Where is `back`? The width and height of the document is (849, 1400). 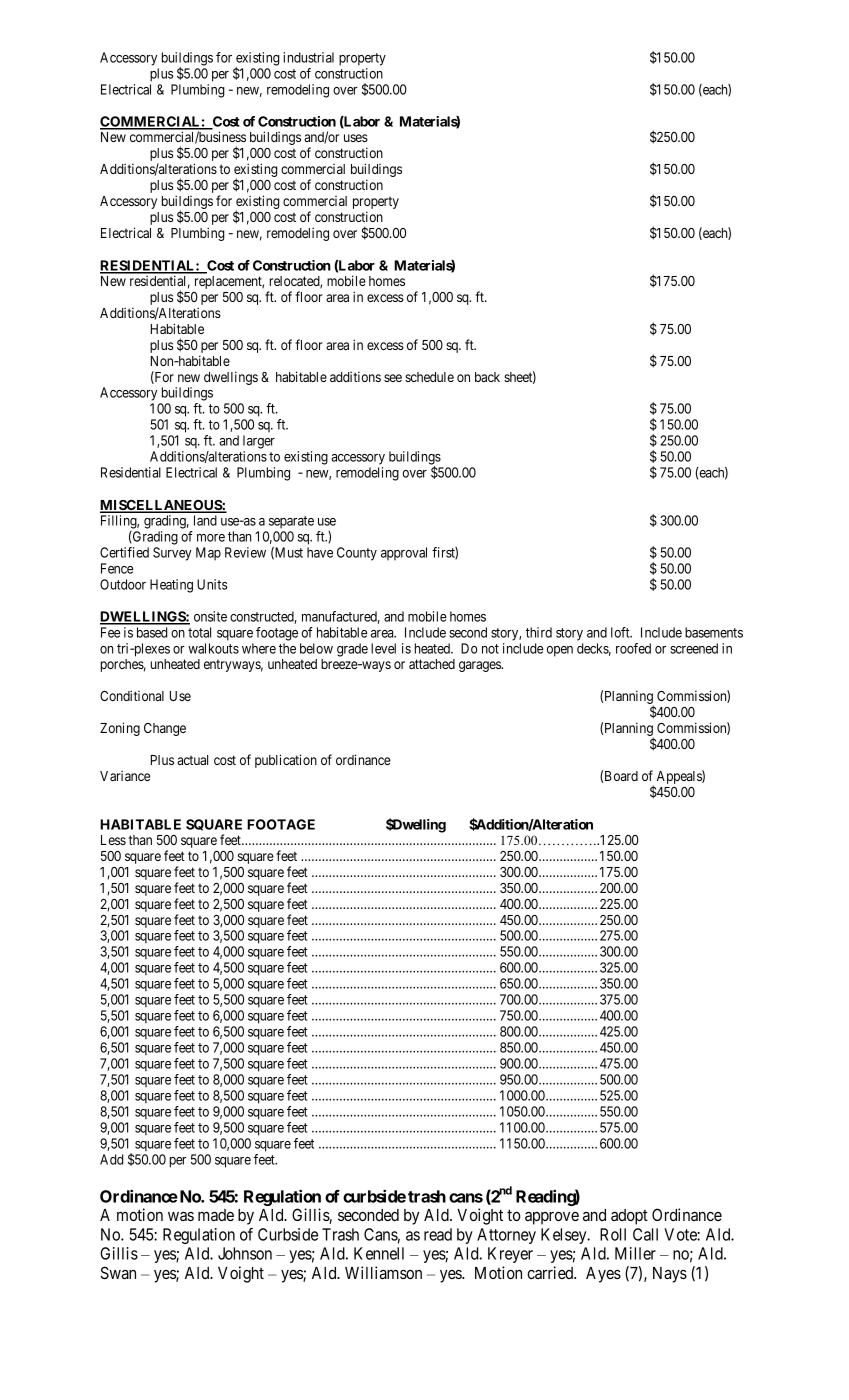 back is located at coordinates (487, 377).
